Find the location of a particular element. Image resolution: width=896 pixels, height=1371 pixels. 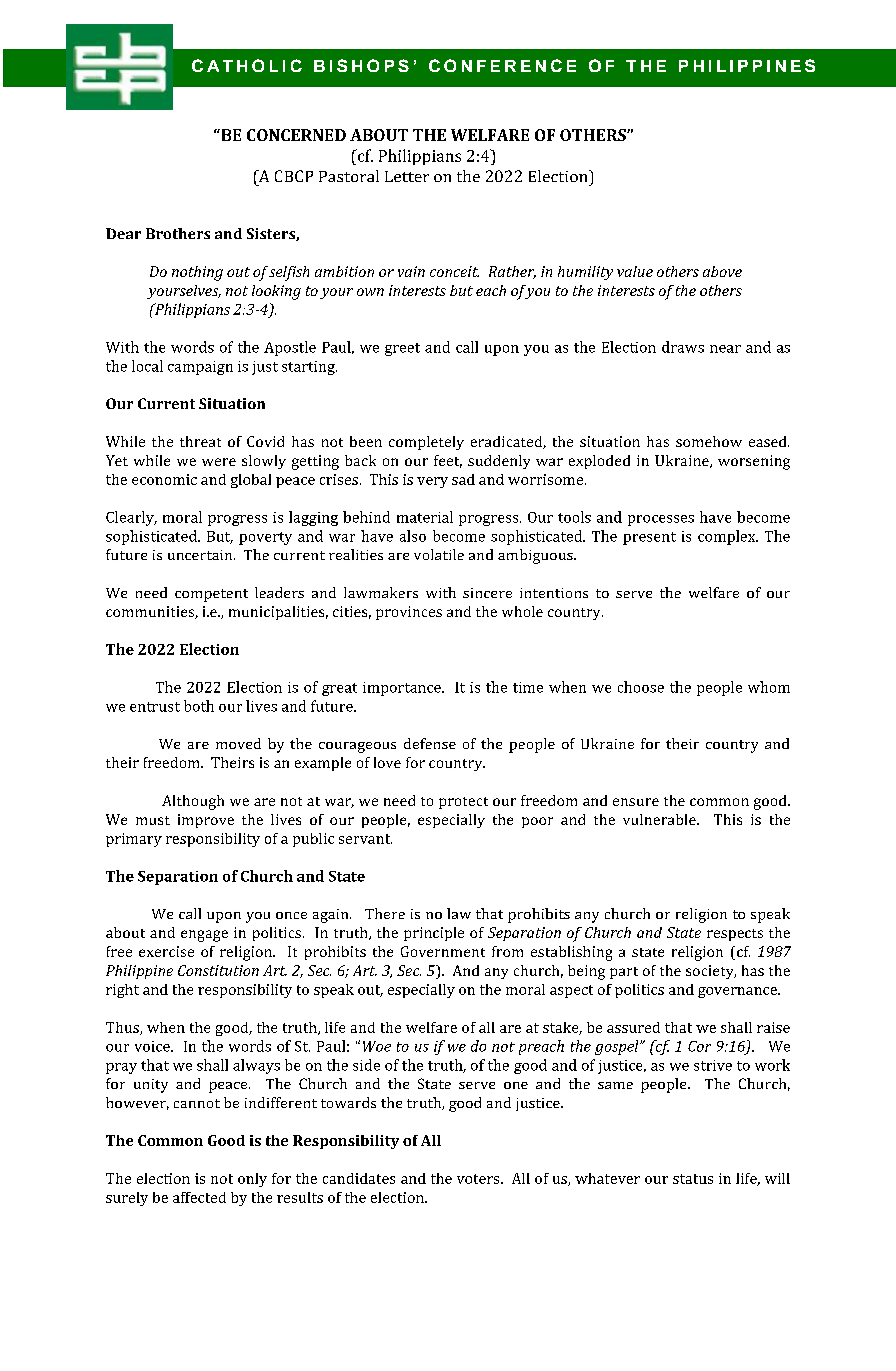

completely is located at coordinates (426, 443).
